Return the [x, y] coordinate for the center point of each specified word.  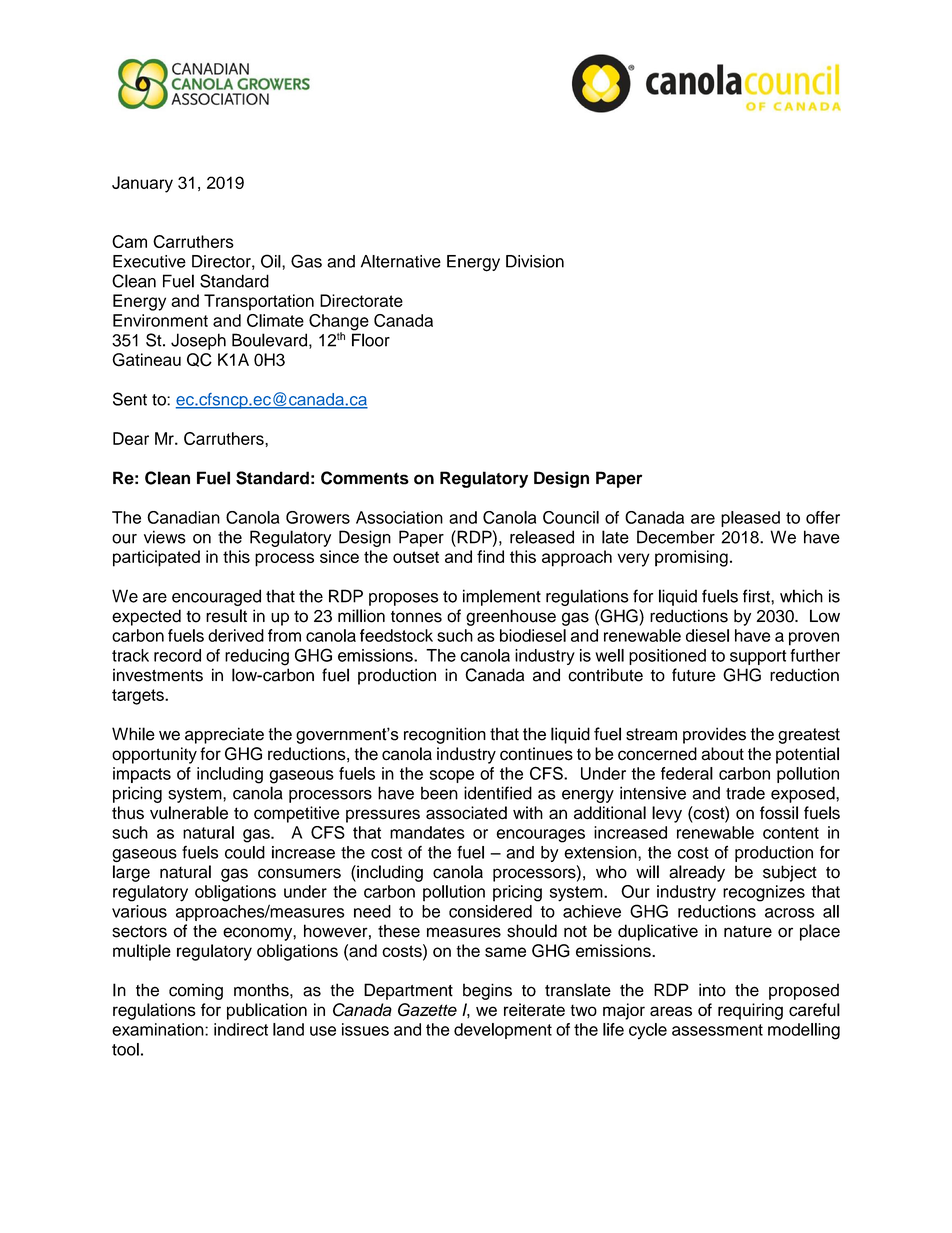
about [722, 754]
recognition [445, 735]
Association [399, 517]
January [142, 184]
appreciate [224, 735]
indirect [241, 1029]
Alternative [401, 261]
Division [535, 261]
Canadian [183, 517]
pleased [750, 519]
